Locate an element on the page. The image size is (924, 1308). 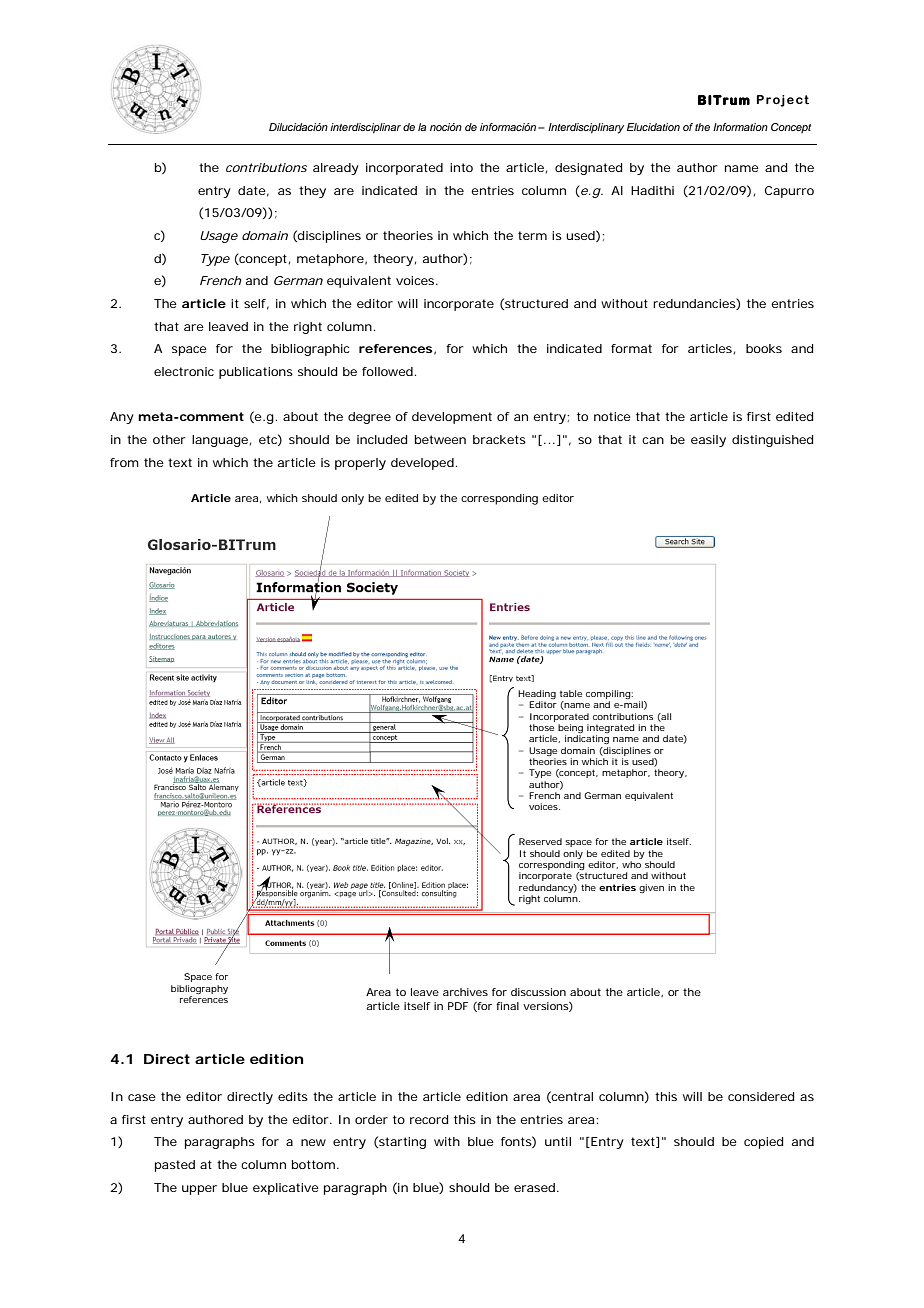
who is located at coordinates (631, 864).
